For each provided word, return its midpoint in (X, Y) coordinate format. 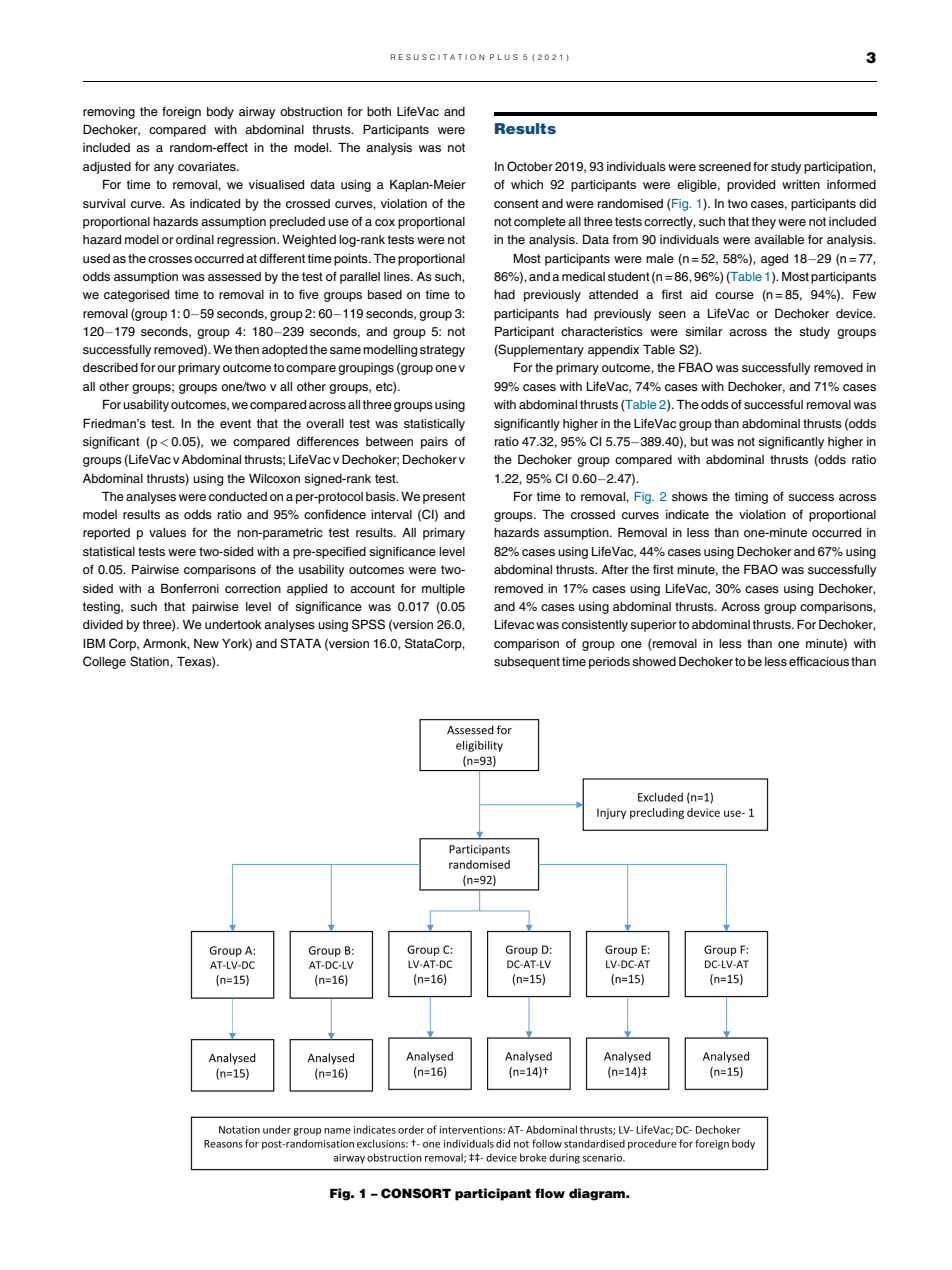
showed (654, 661)
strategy (442, 351)
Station (150, 662)
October (530, 166)
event (235, 423)
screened (725, 166)
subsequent (527, 663)
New (206, 643)
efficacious (819, 661)
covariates (208, 166)
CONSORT (416, 1193)
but (699, 441)
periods (609, 663)
